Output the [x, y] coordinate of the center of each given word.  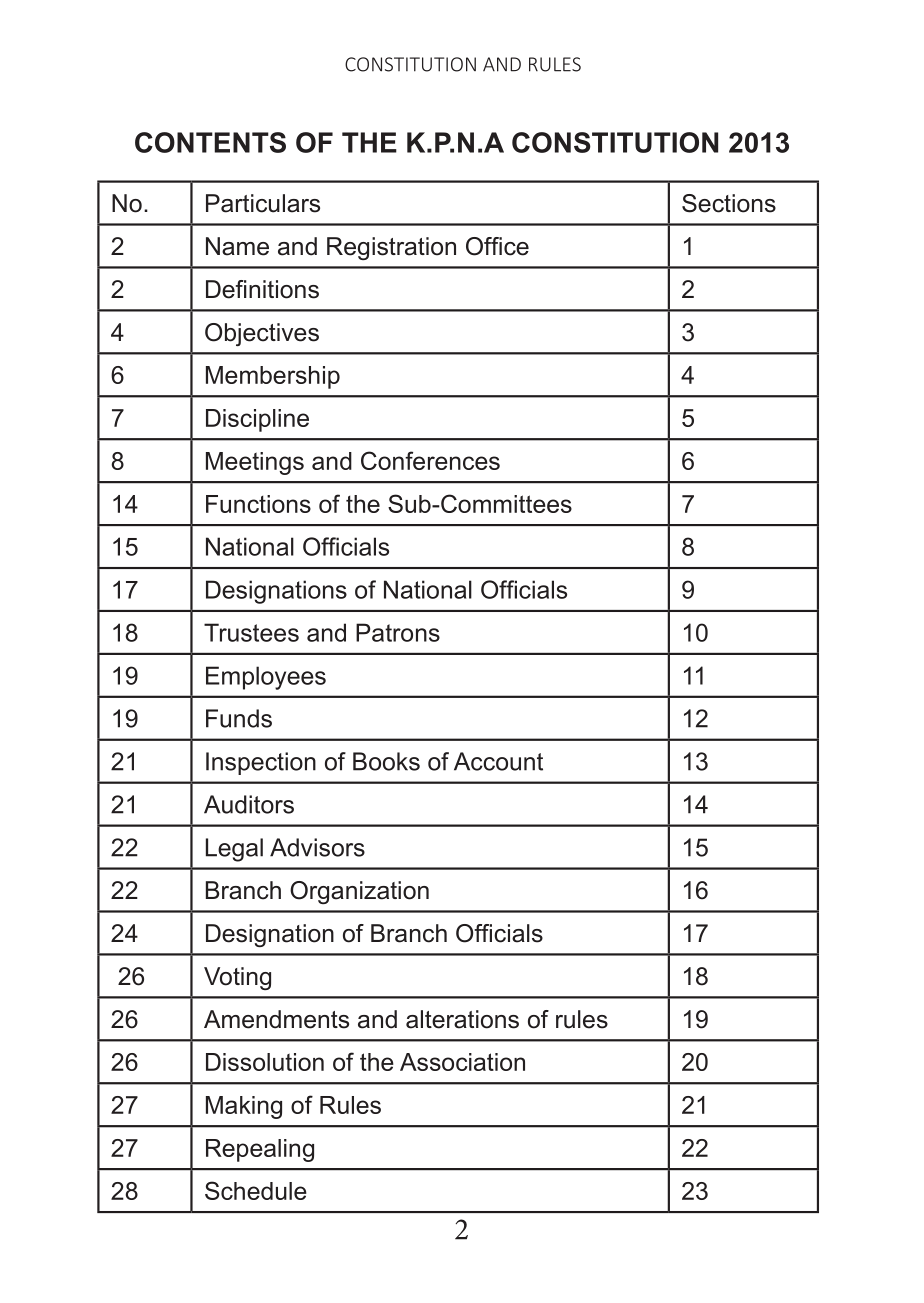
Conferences [430, 460]
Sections [729, 203]
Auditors [249, 804]
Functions [258, 504]
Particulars [263, 203]
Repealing [260, 1150]
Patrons [398, 632]
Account [498, 761]
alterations [462, 1019]
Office [497, 246]
